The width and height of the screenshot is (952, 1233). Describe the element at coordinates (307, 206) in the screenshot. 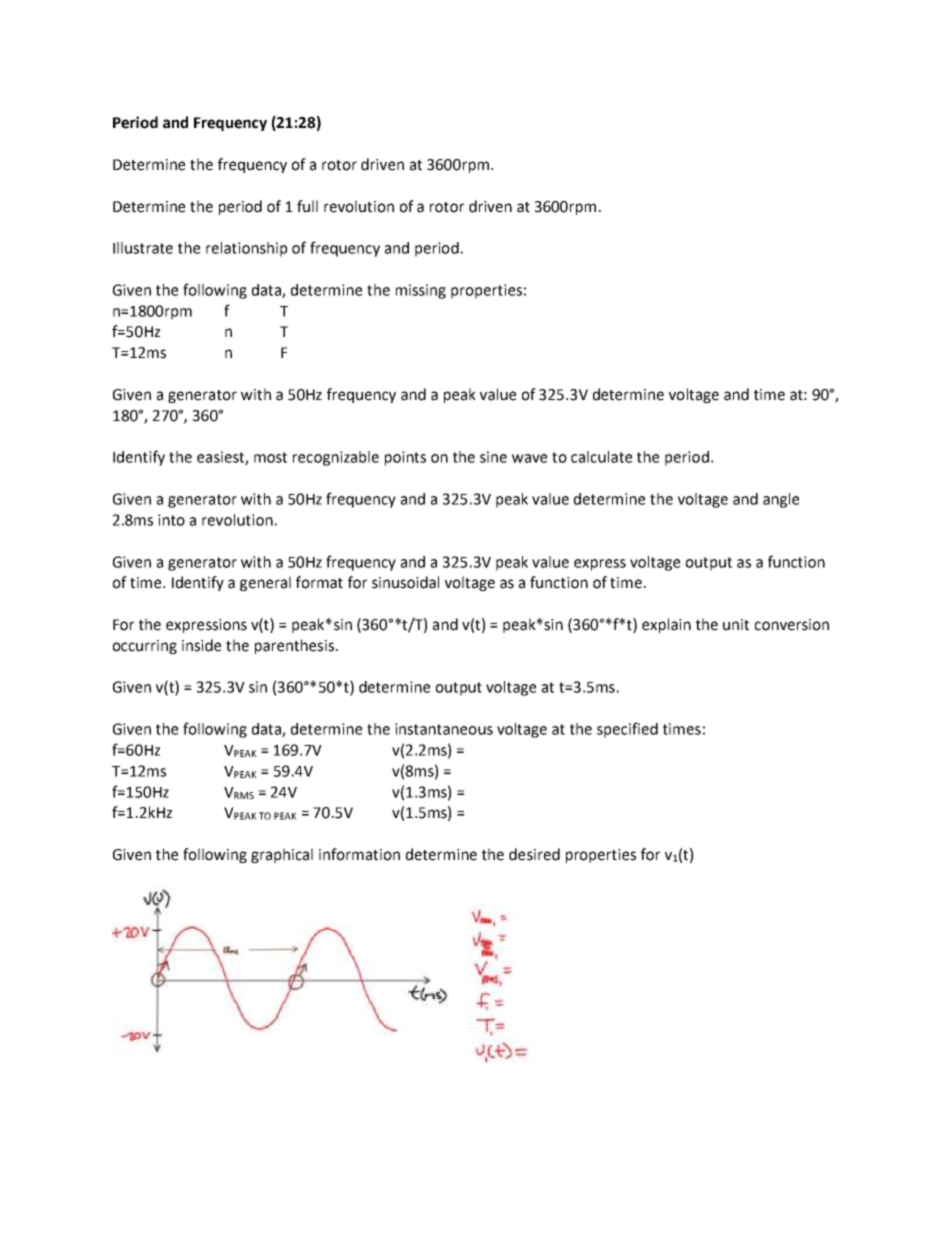

I see `full` at that location.
